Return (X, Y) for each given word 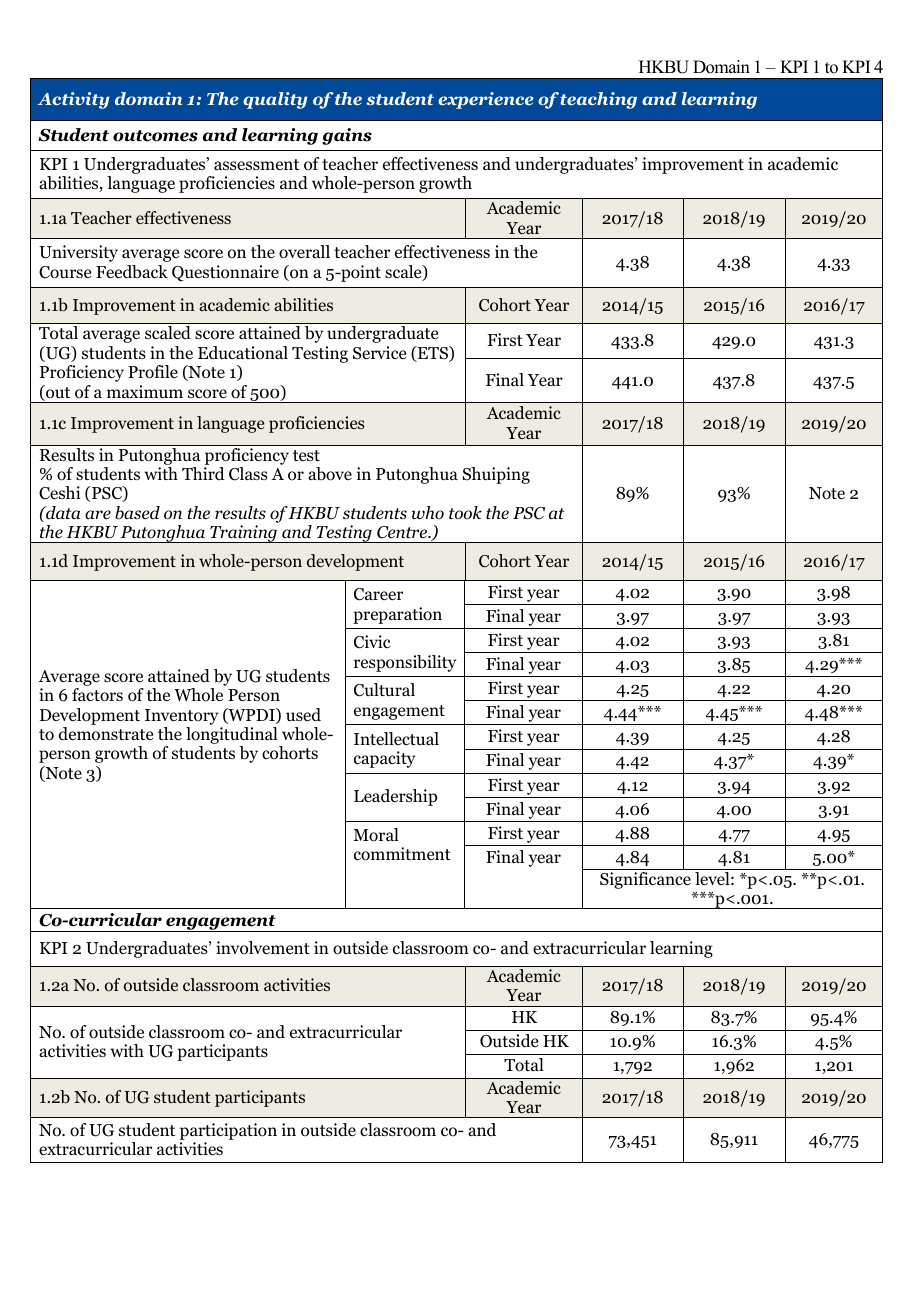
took (465, 513)
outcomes (155, 136)
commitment (402, 854)
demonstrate (106, 734)
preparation (397, 615)
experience (486, 100)
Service (379, 353)
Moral (376, 835)
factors (97, 695)
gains (347, 136)
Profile (153, 372)
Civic (372, 642)
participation (228, 1131)
